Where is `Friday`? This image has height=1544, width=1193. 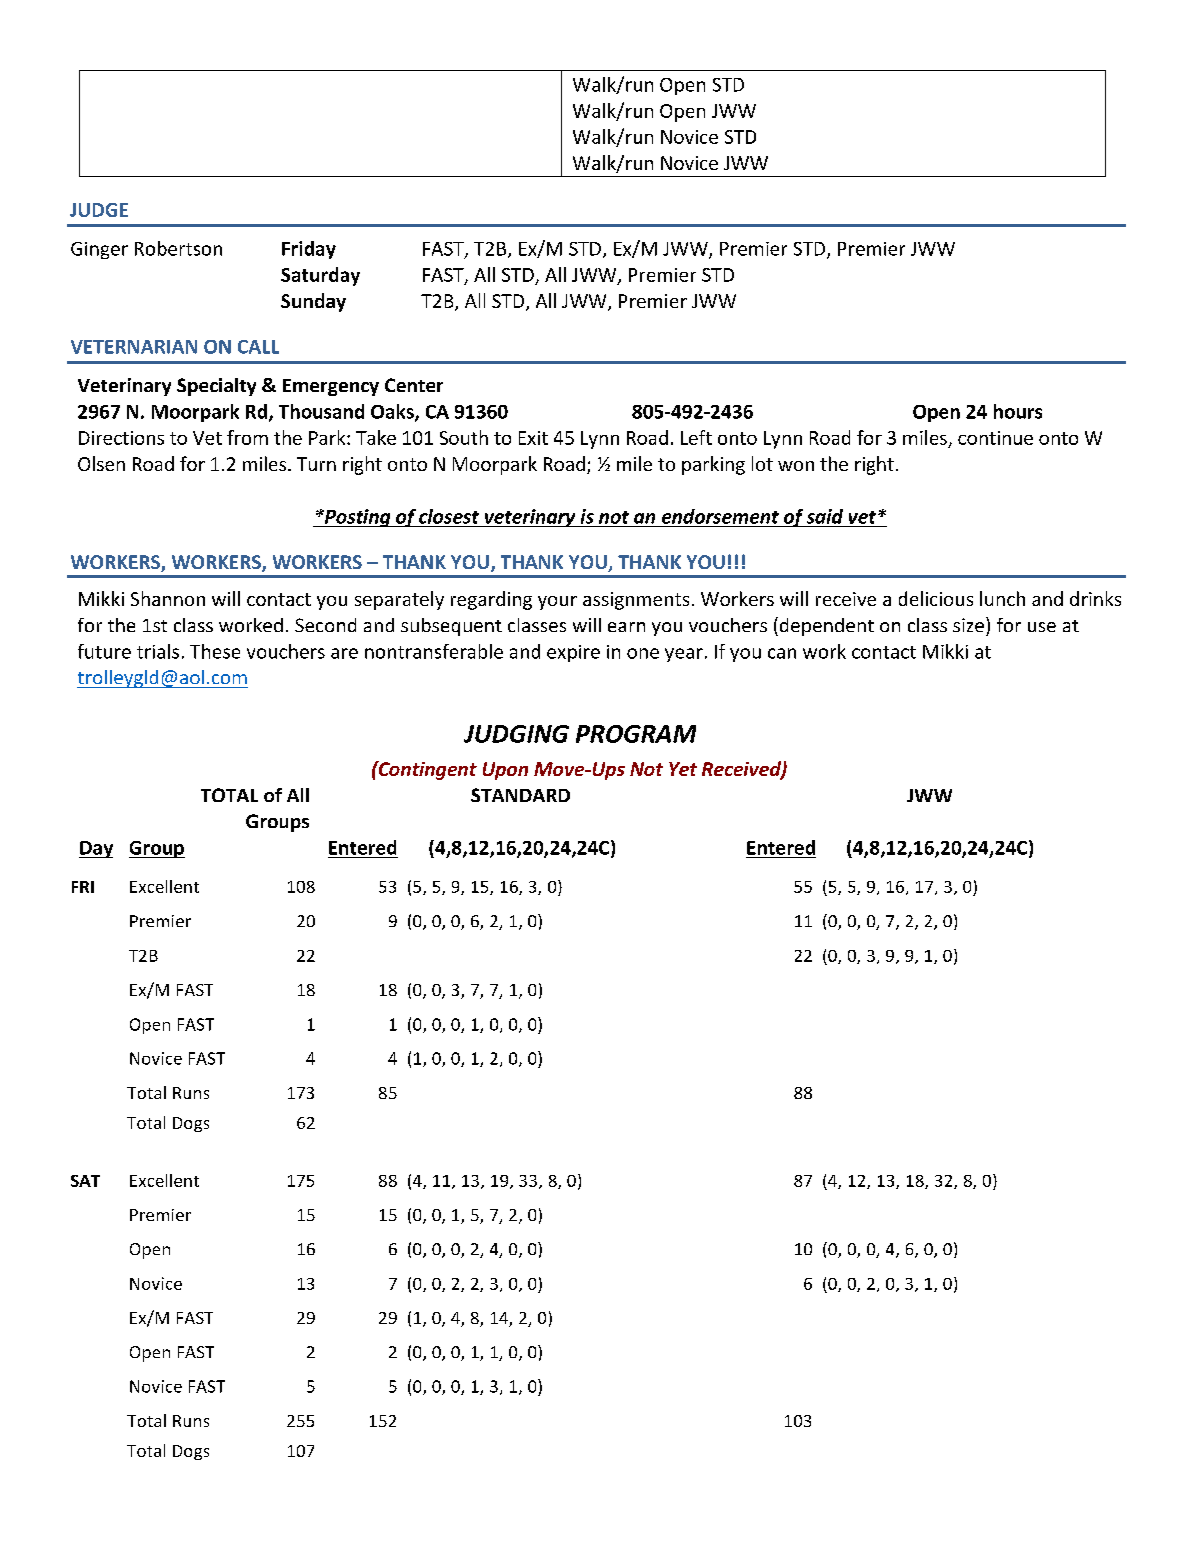
Friday is located at coordinates (309, 250).
